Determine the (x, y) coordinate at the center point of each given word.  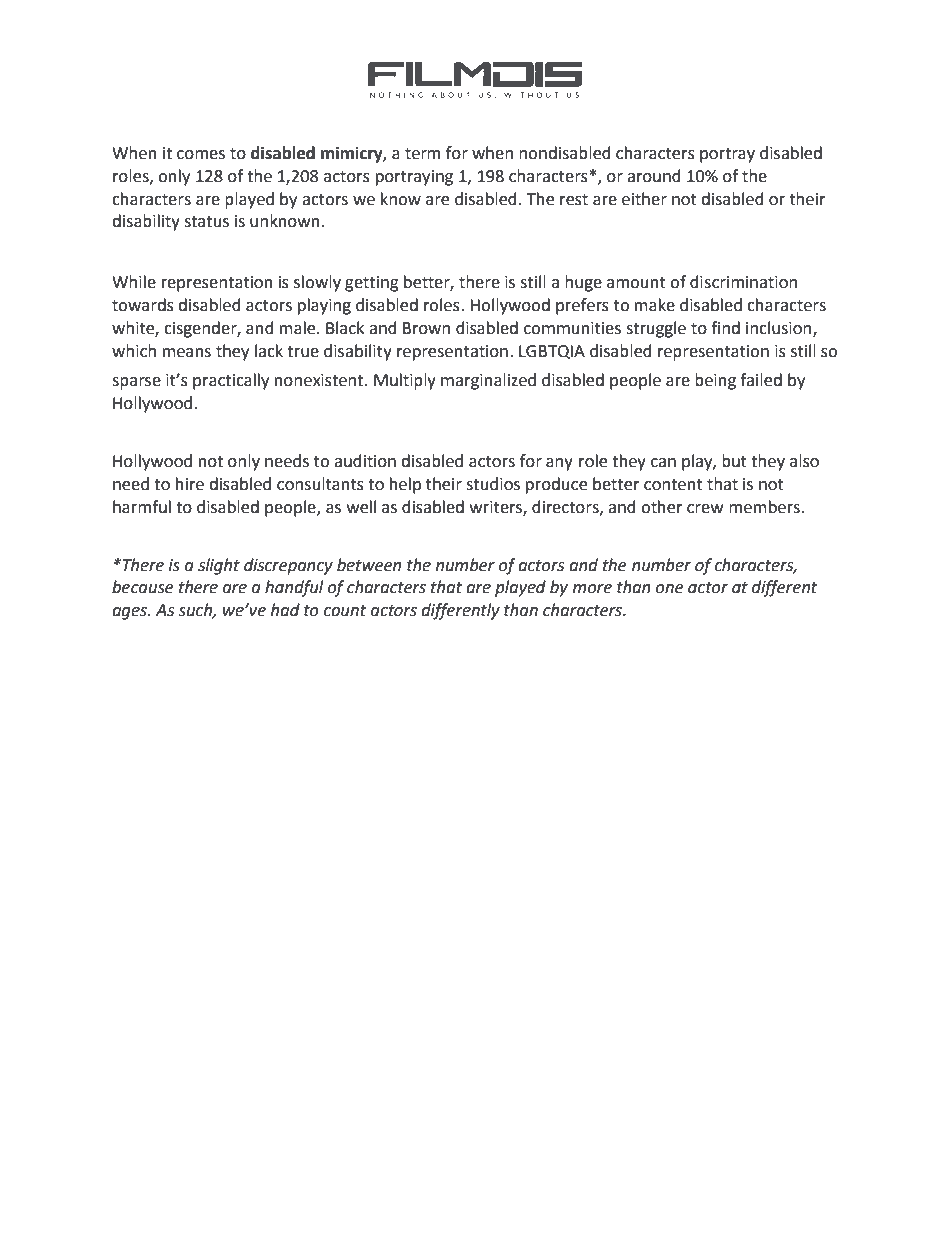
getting (372, 284)
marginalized (488, 381)
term (422, 154)
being (715, 381)
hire (190, 484)
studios (493, 484)
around (654, 176)
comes (201, 155)
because (142, 587)
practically (231, 381)
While (134, 282)
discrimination (743, 282)
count (345, 611)
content (673, 485)
